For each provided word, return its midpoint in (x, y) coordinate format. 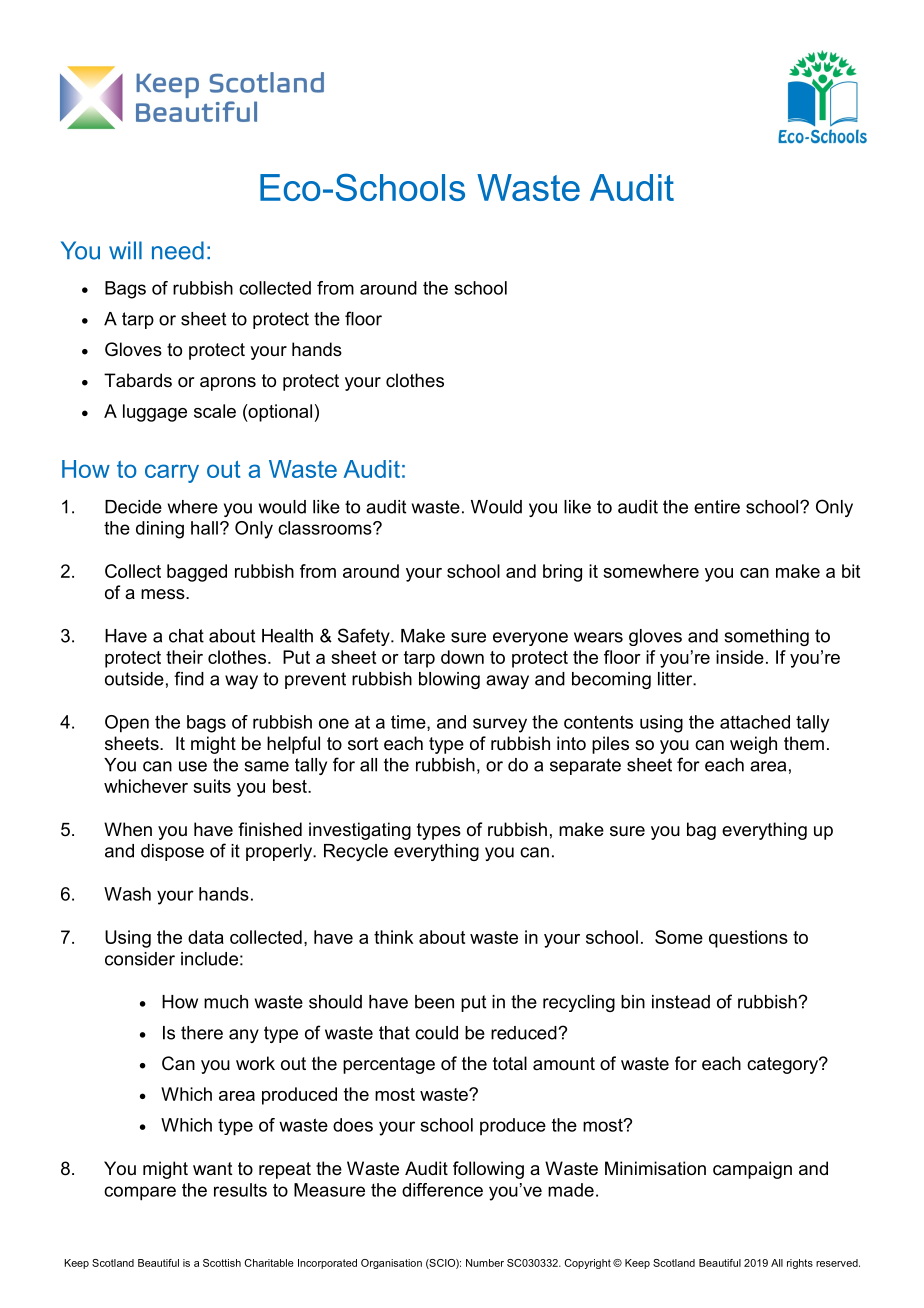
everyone (530, 639)
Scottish (222, 1263)
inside (740, 657)
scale (215, 411)
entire (717, 507)
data (206, 937)
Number (485, 1263)
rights (800, 1264)
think (393, 937)
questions (748, 939)
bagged (197, 573)
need (178, 250)
